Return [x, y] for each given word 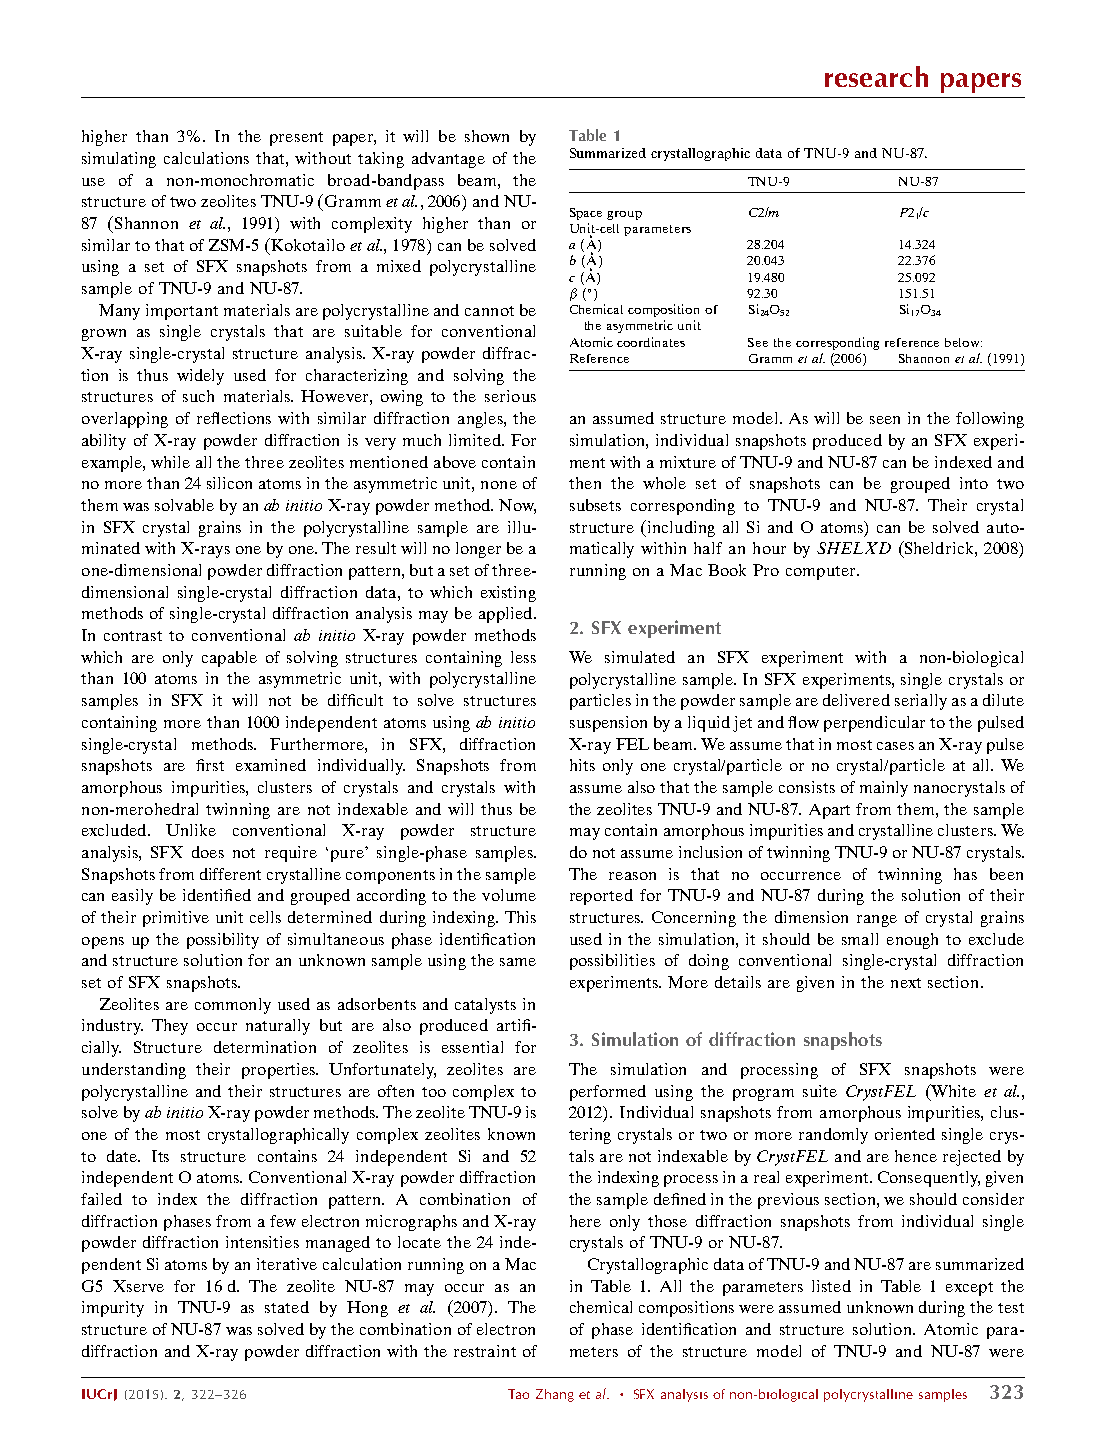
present [296, 139]
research [876, 76]
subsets [595, 505]
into [974, 483]
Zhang [555, 1395]
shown [487, 136]
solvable [184, 505]
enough [912, 941]
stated [287, 1307]
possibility [223, 941]
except [969, 1289]
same [518, 962]
